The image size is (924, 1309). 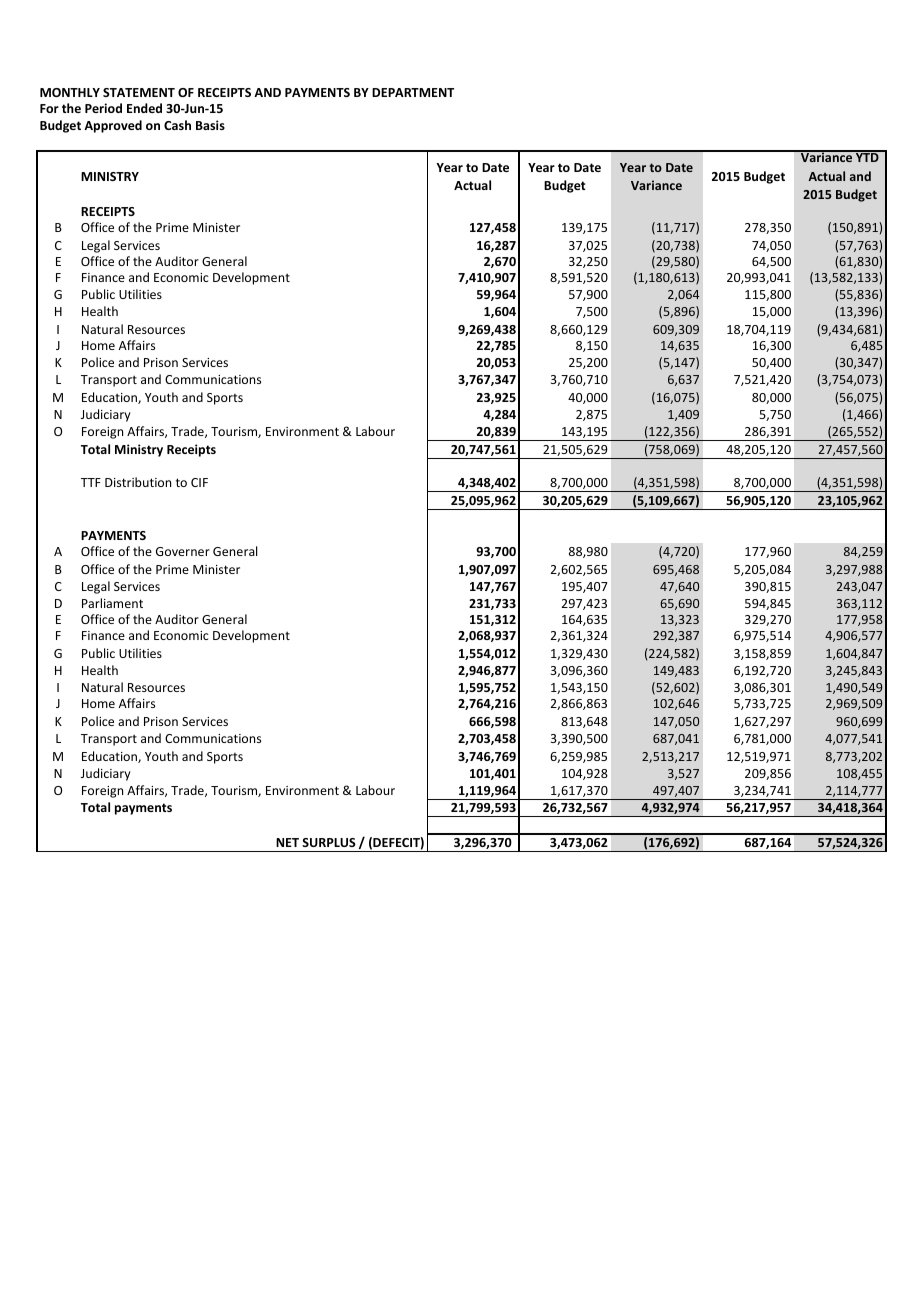 What do you see at coordinates (103, 108) in the screenshot?
I see `Period` at bounding box center [103, 108].
